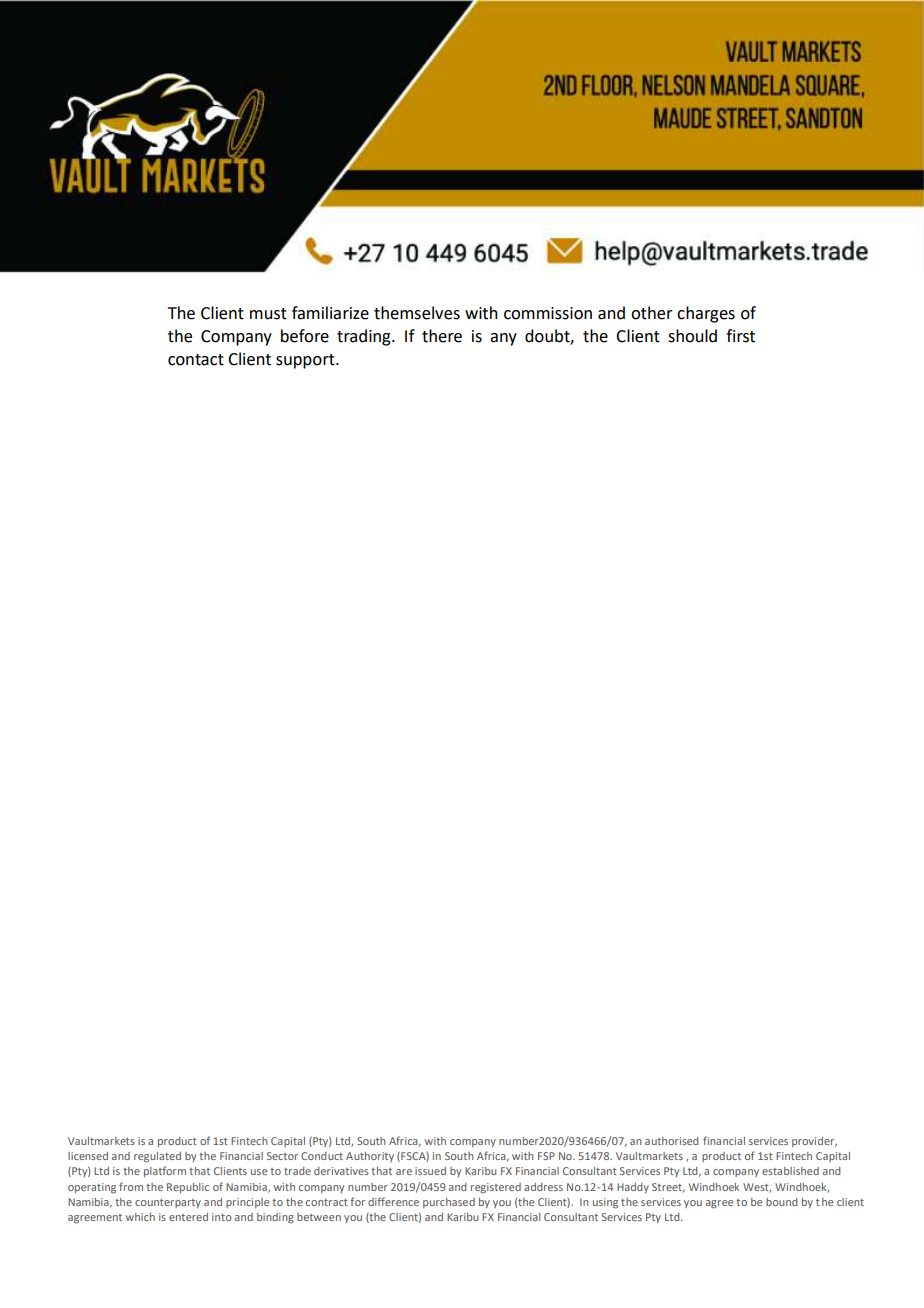 This screenshot has width=924, height=1308. Describe the element at coordinates (157, 1157) in the screenshot. I see `regulated` at that location.
